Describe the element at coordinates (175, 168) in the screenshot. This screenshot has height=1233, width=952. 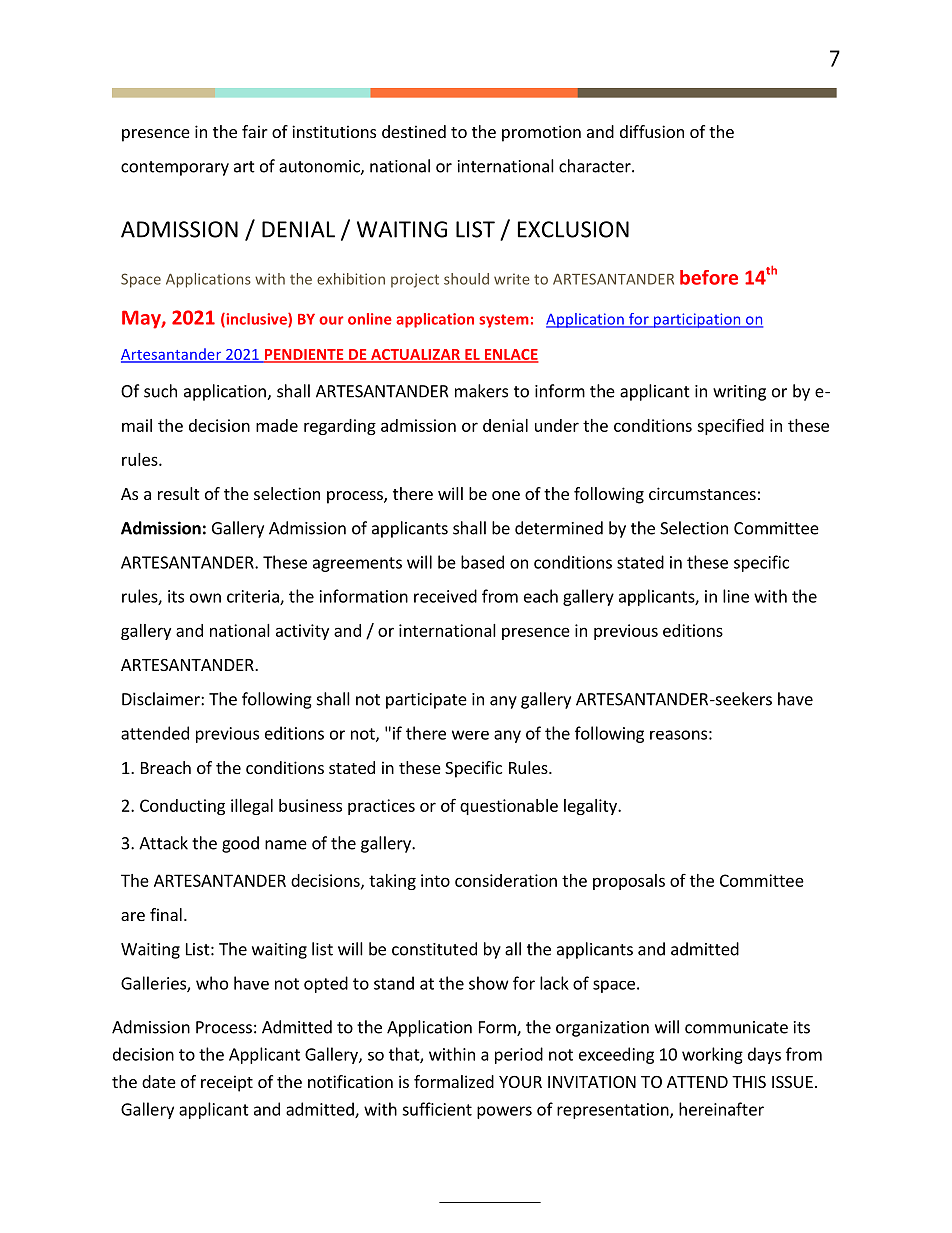
I see `contemporary` at that location.
